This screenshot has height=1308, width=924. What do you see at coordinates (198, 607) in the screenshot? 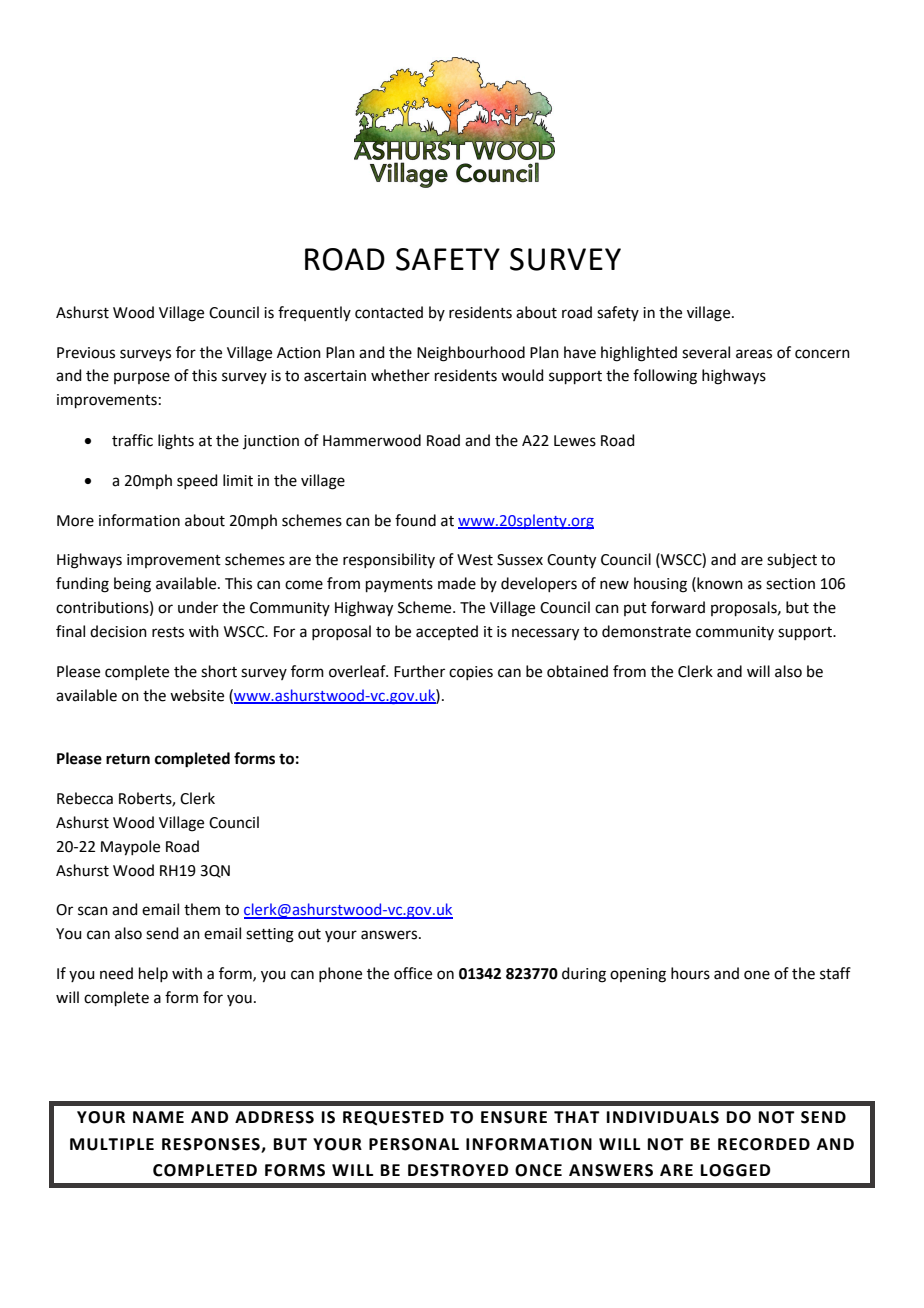
I see `under` at bounding box center [198, 607].
